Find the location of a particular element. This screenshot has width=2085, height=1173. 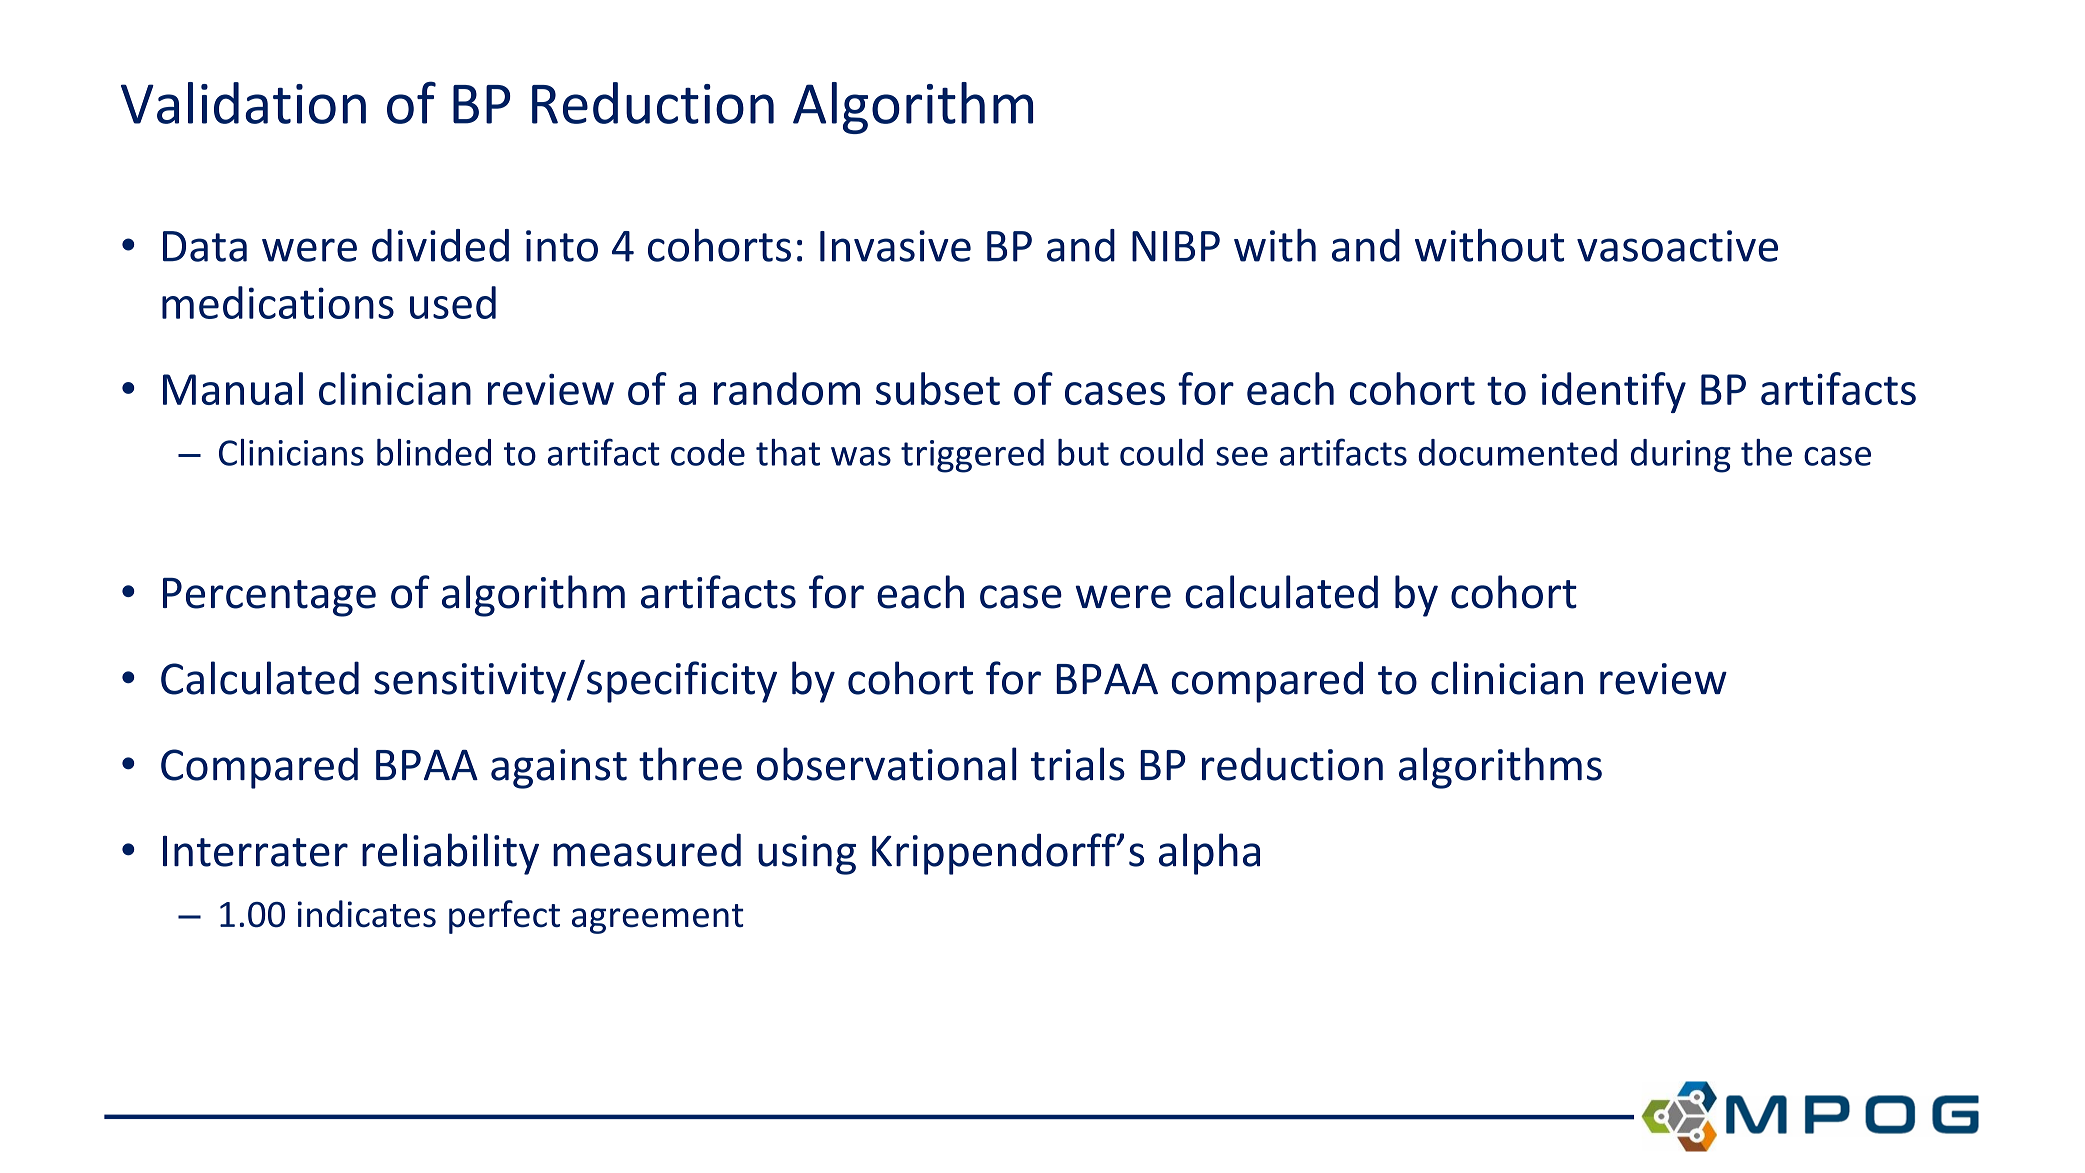

indicates is located at coordinates (367, 914).
